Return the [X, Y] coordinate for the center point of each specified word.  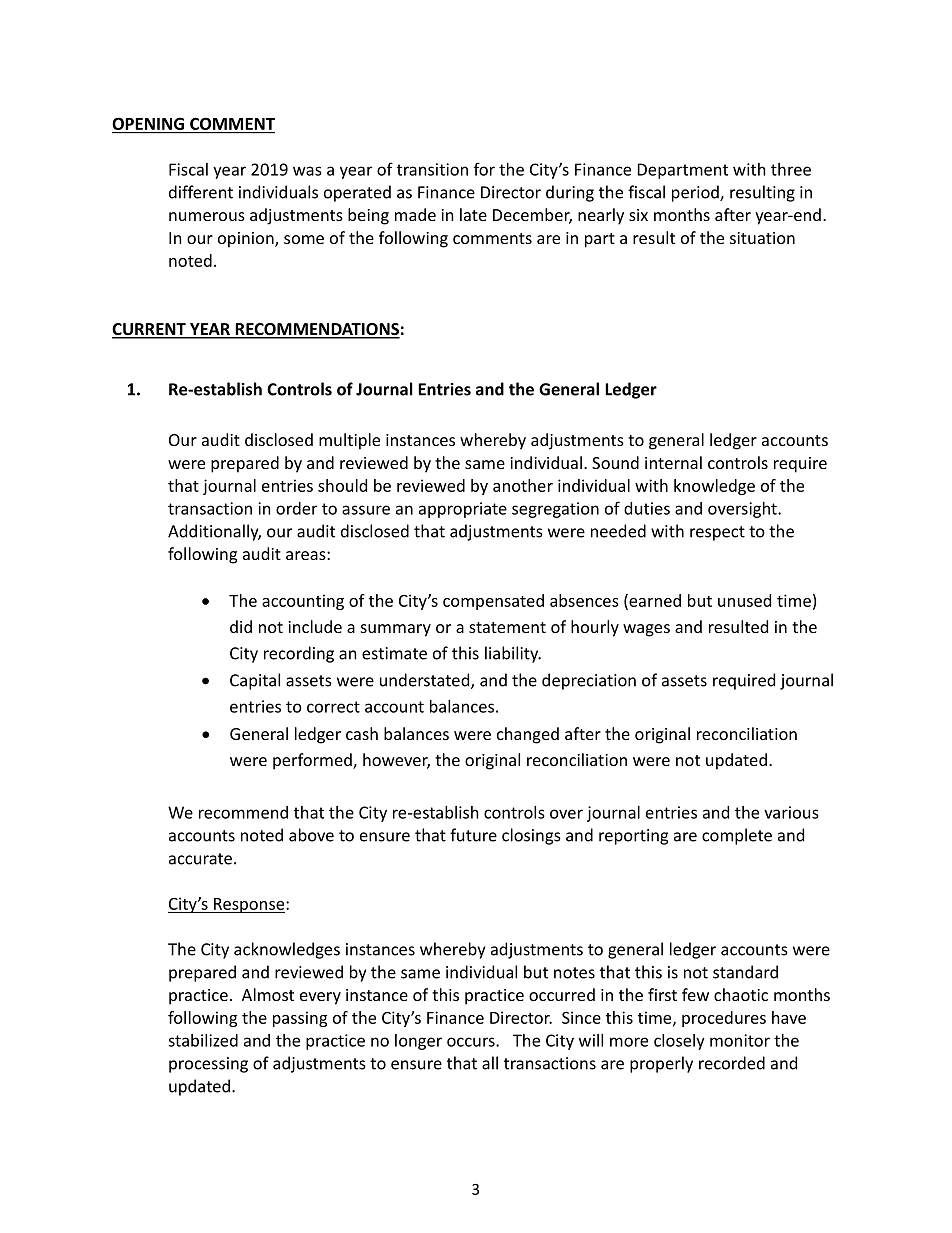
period [696, 193]
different [201, 192]
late [473, 214]
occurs [472, 1042]
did [241, 626]
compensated [493, 602]
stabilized [203, 1040]
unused [744, 600]
